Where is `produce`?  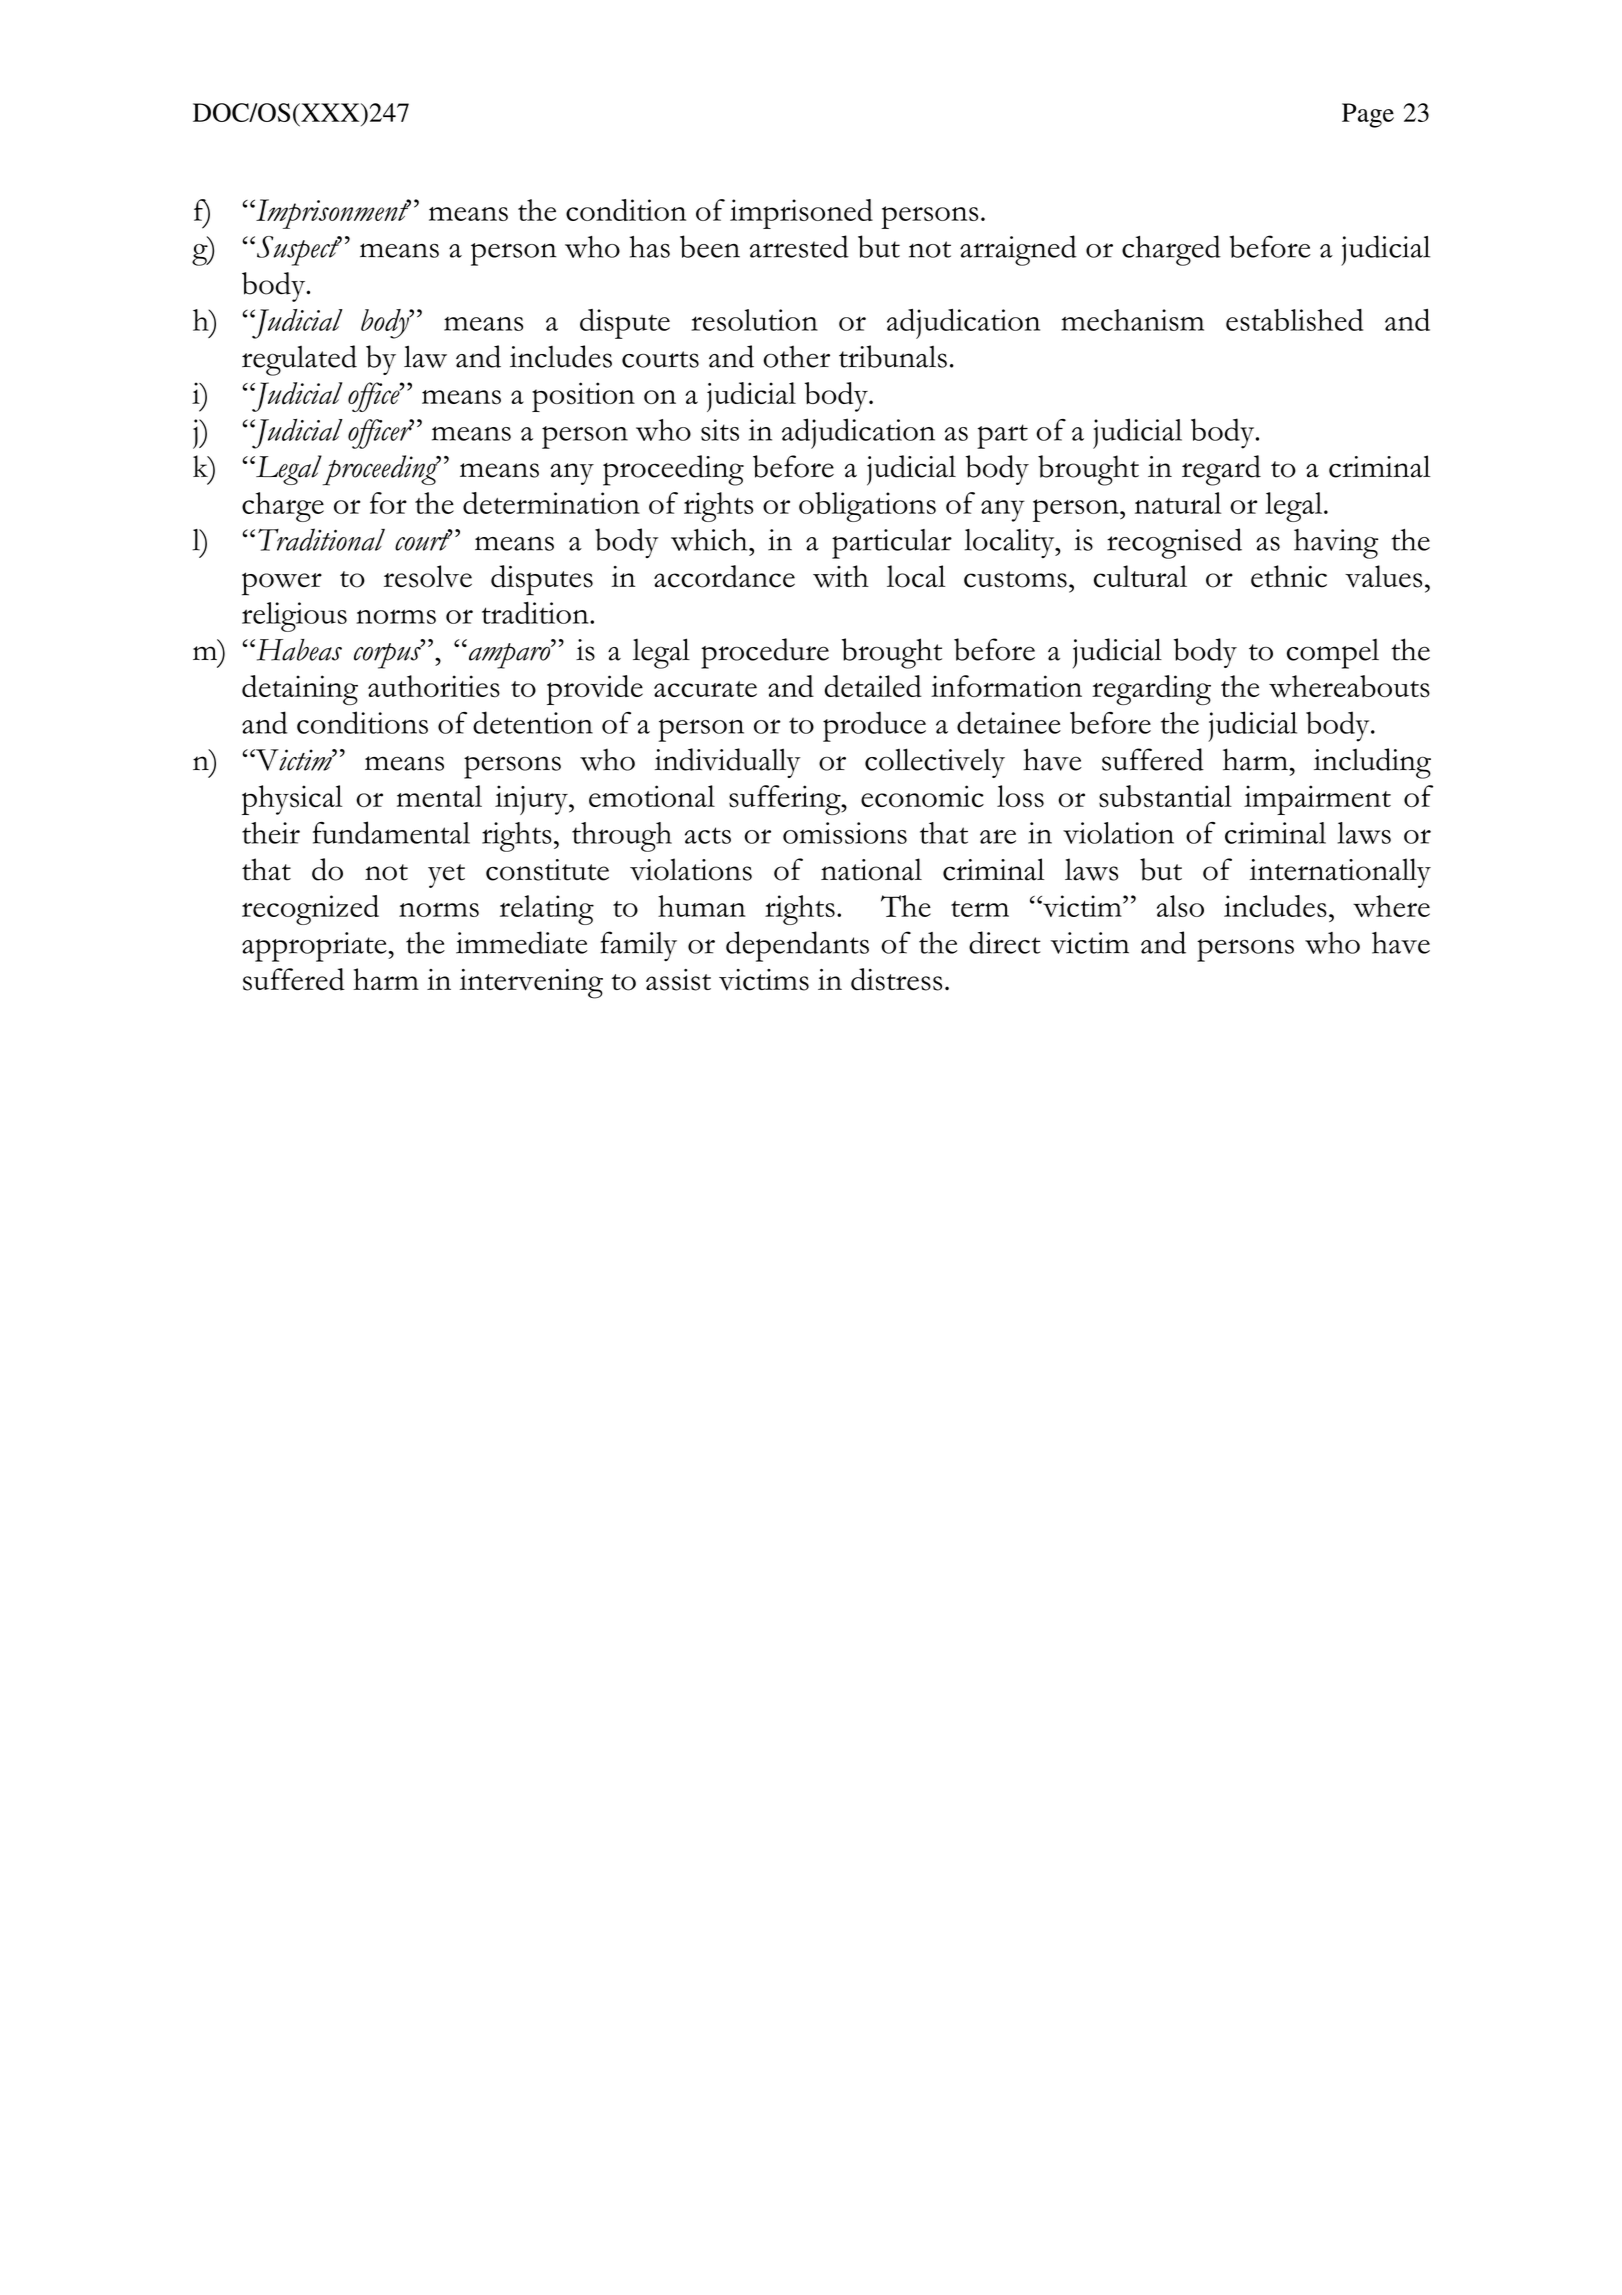
produce is located at coordinates (874, 726).
